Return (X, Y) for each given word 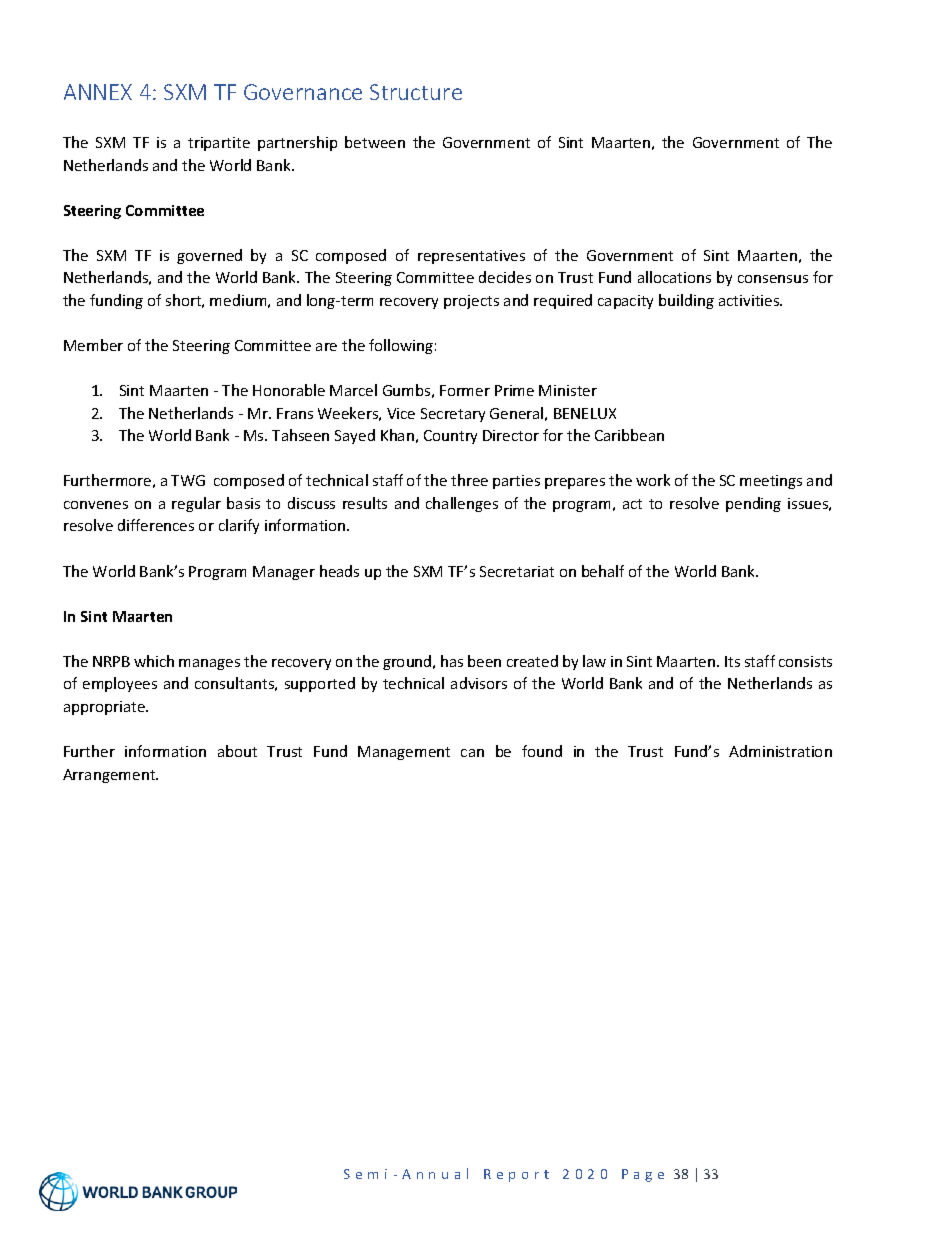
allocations (674, 277)
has (452, 661)
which (154, 661)
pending (753, 504)
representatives (471, 257)
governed (209, 256)
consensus (773, 279)
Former (465, 390)
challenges (462, 504)
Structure (416, 92)
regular (196, 504)
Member (93, 345)
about (237, 751)
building (686, 301)
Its (732, 661)
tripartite (219, 144)
